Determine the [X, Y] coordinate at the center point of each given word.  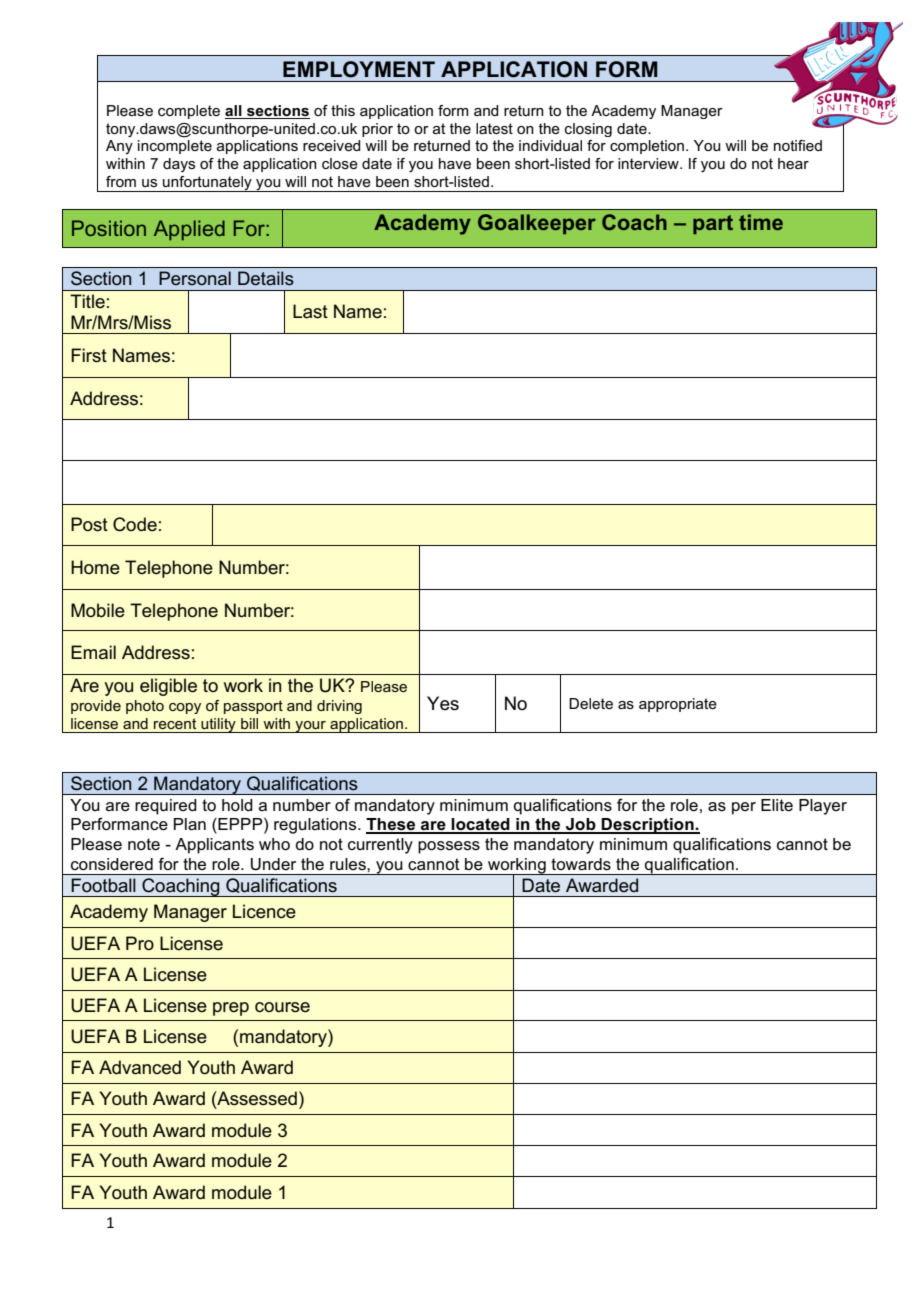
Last [310, 311]
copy [185, 708]
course [282, 1007]
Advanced [140, 1067]
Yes [443, 703]
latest [494, 128]
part [713, 224]
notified [798, 145]
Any [119, 147]
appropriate [678, 705]
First [89, 355]
